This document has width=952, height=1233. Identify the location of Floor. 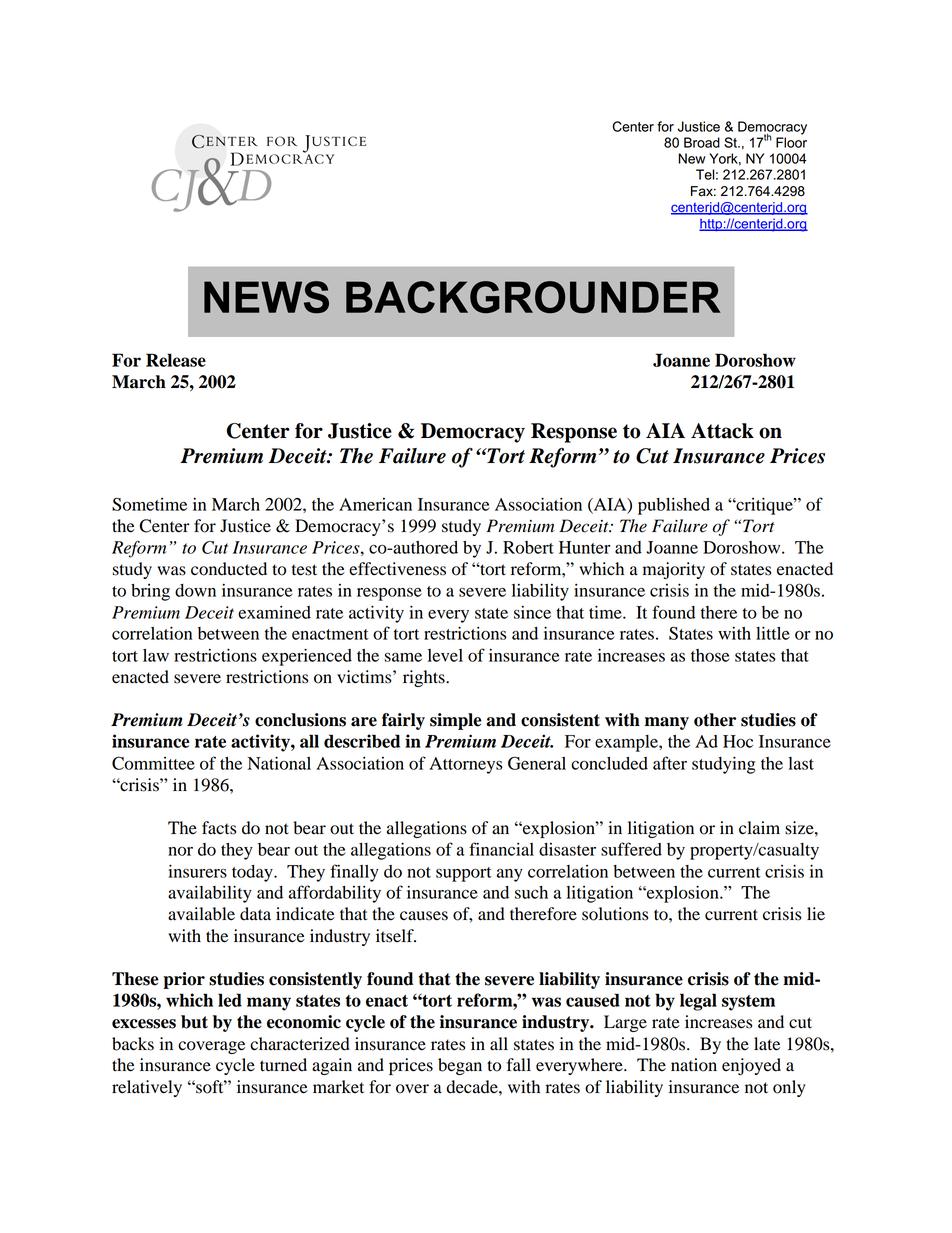
(791, 142).
